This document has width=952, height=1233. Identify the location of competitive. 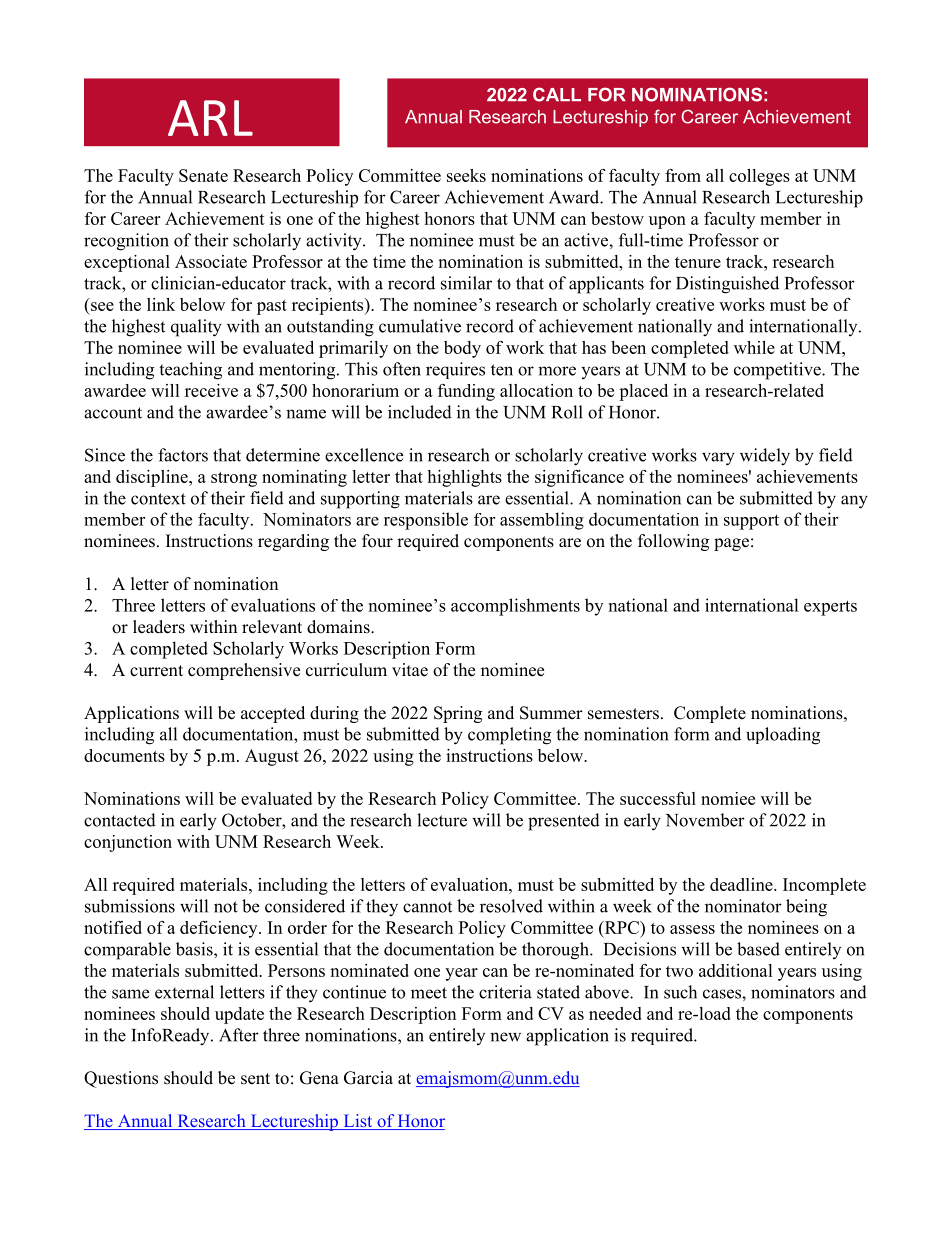
(778, 371).
